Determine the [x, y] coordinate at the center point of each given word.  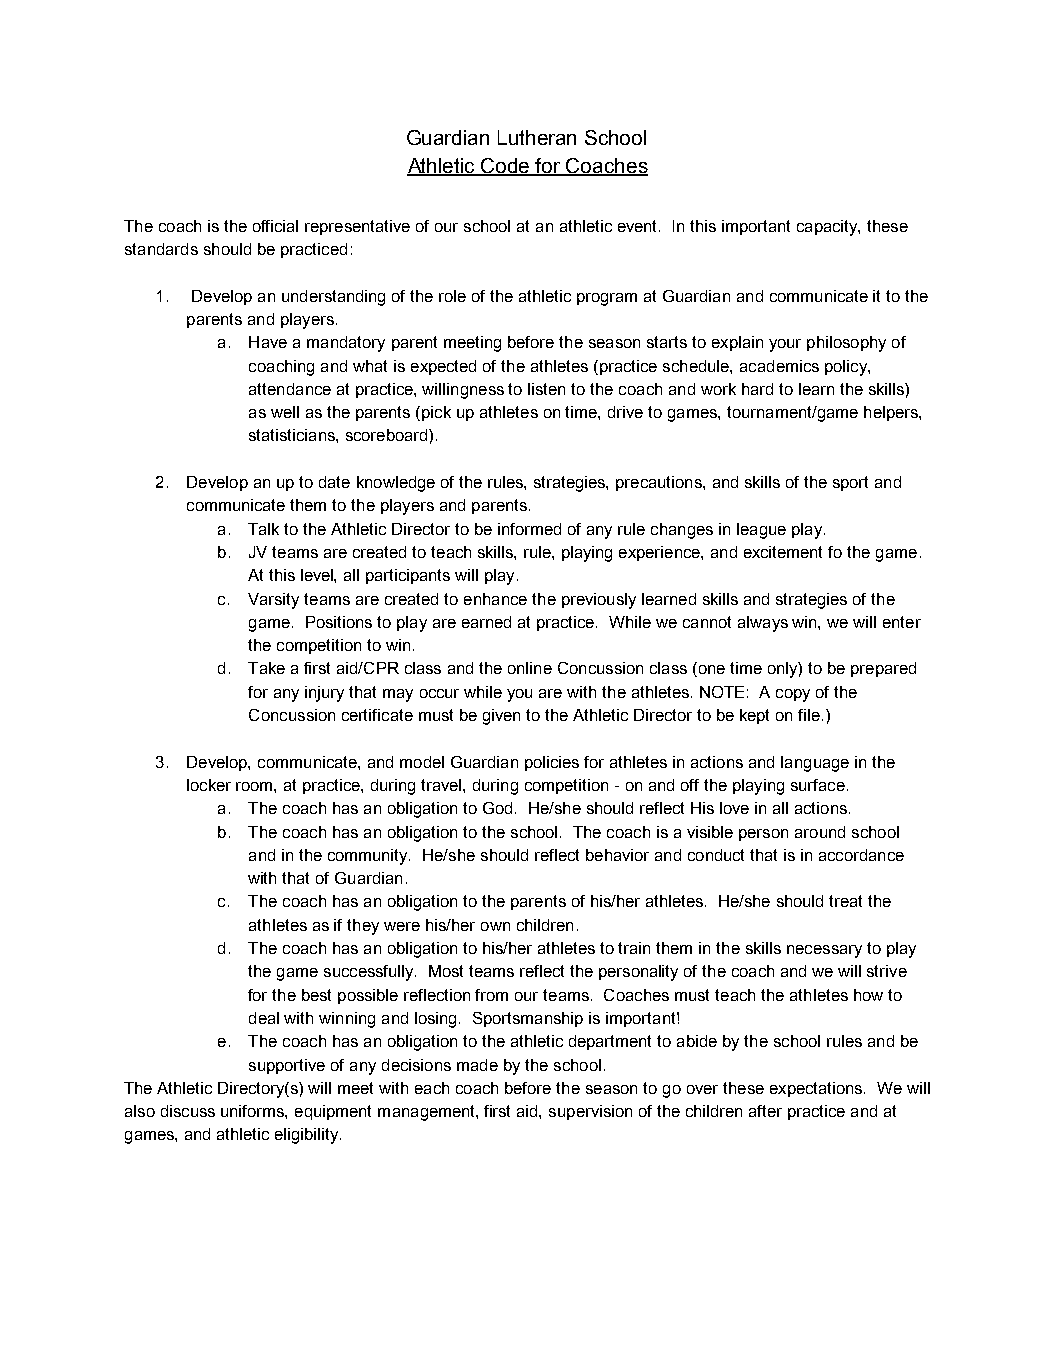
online [530, 668]
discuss [188, 1111]
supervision [590, 1112]
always [763, 624]
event [639, 226]
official [275, 226]
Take [266, 668]
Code [506, 167]
